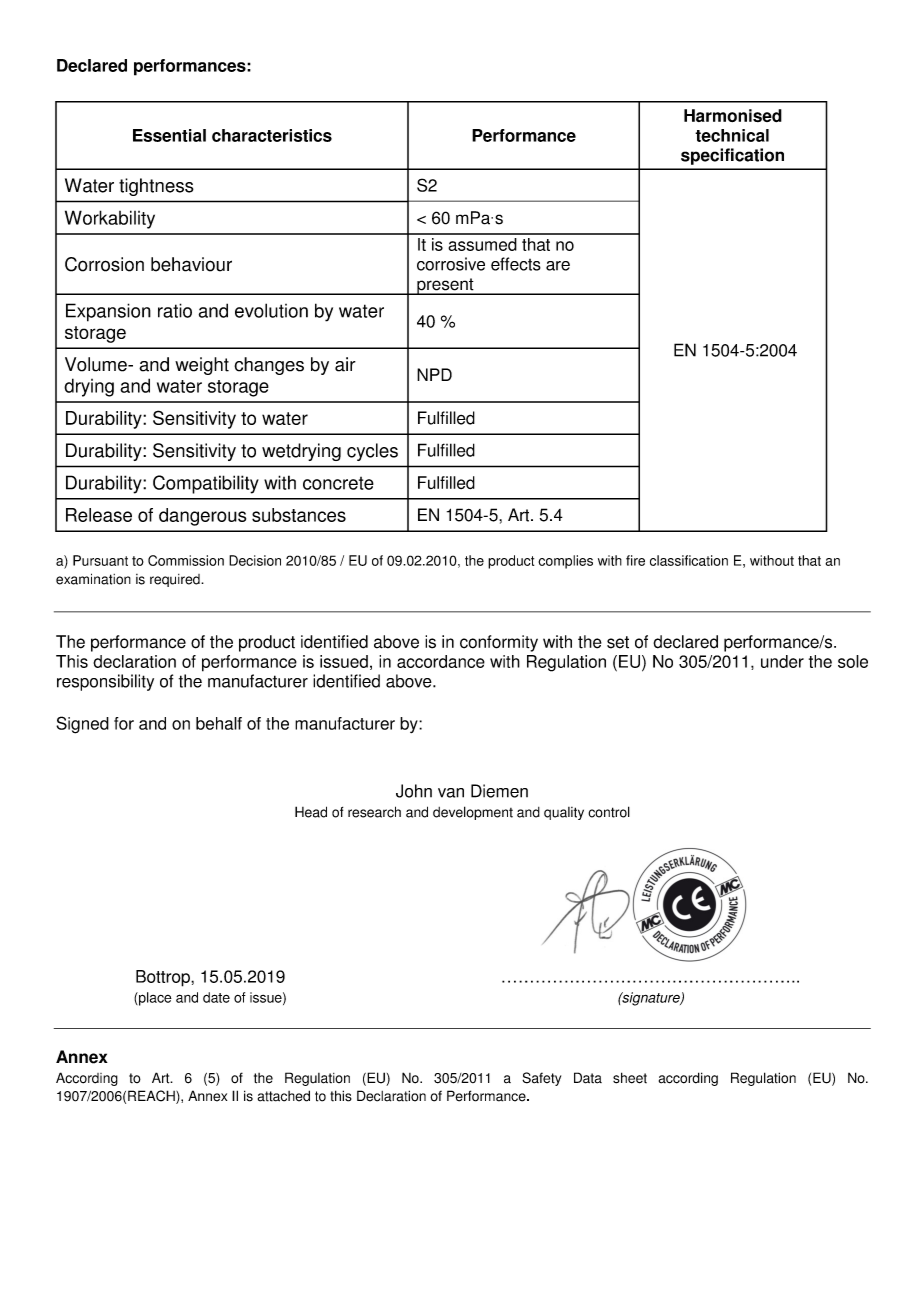 Image resolution: width=924 pixels, height=1308 pixels. Describe the element at coordinates (176, 580) in the screenshot. I see `required` at that location.
